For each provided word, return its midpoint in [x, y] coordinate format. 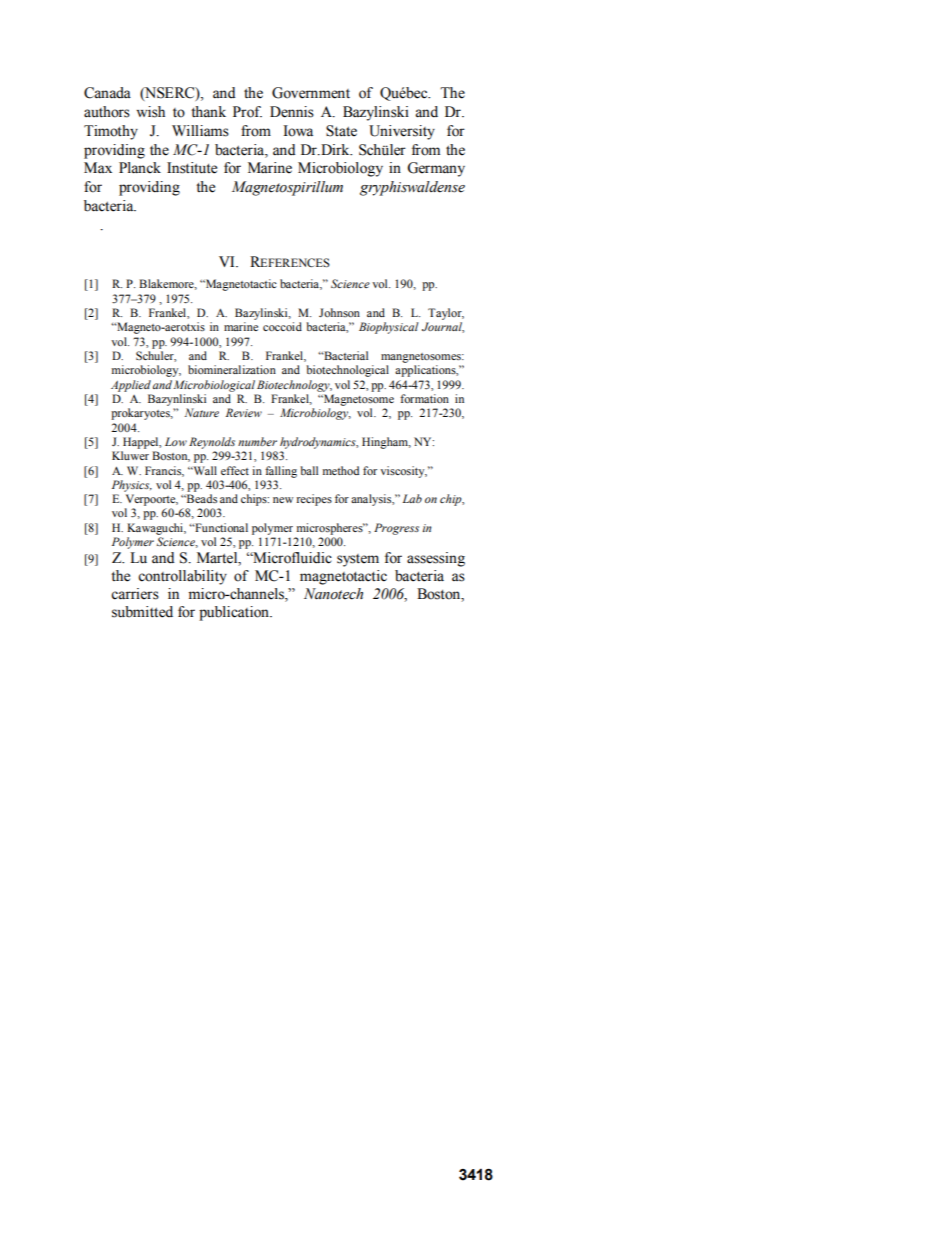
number [257, 441]
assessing [436, 559]
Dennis [292, 112]
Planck [140, 168]
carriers [135, 594]
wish [150, 112]
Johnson [339, 312]
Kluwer [130, 455]
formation [424, 398]
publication [235, 613]
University [402, 132]
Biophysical [388, 328]
